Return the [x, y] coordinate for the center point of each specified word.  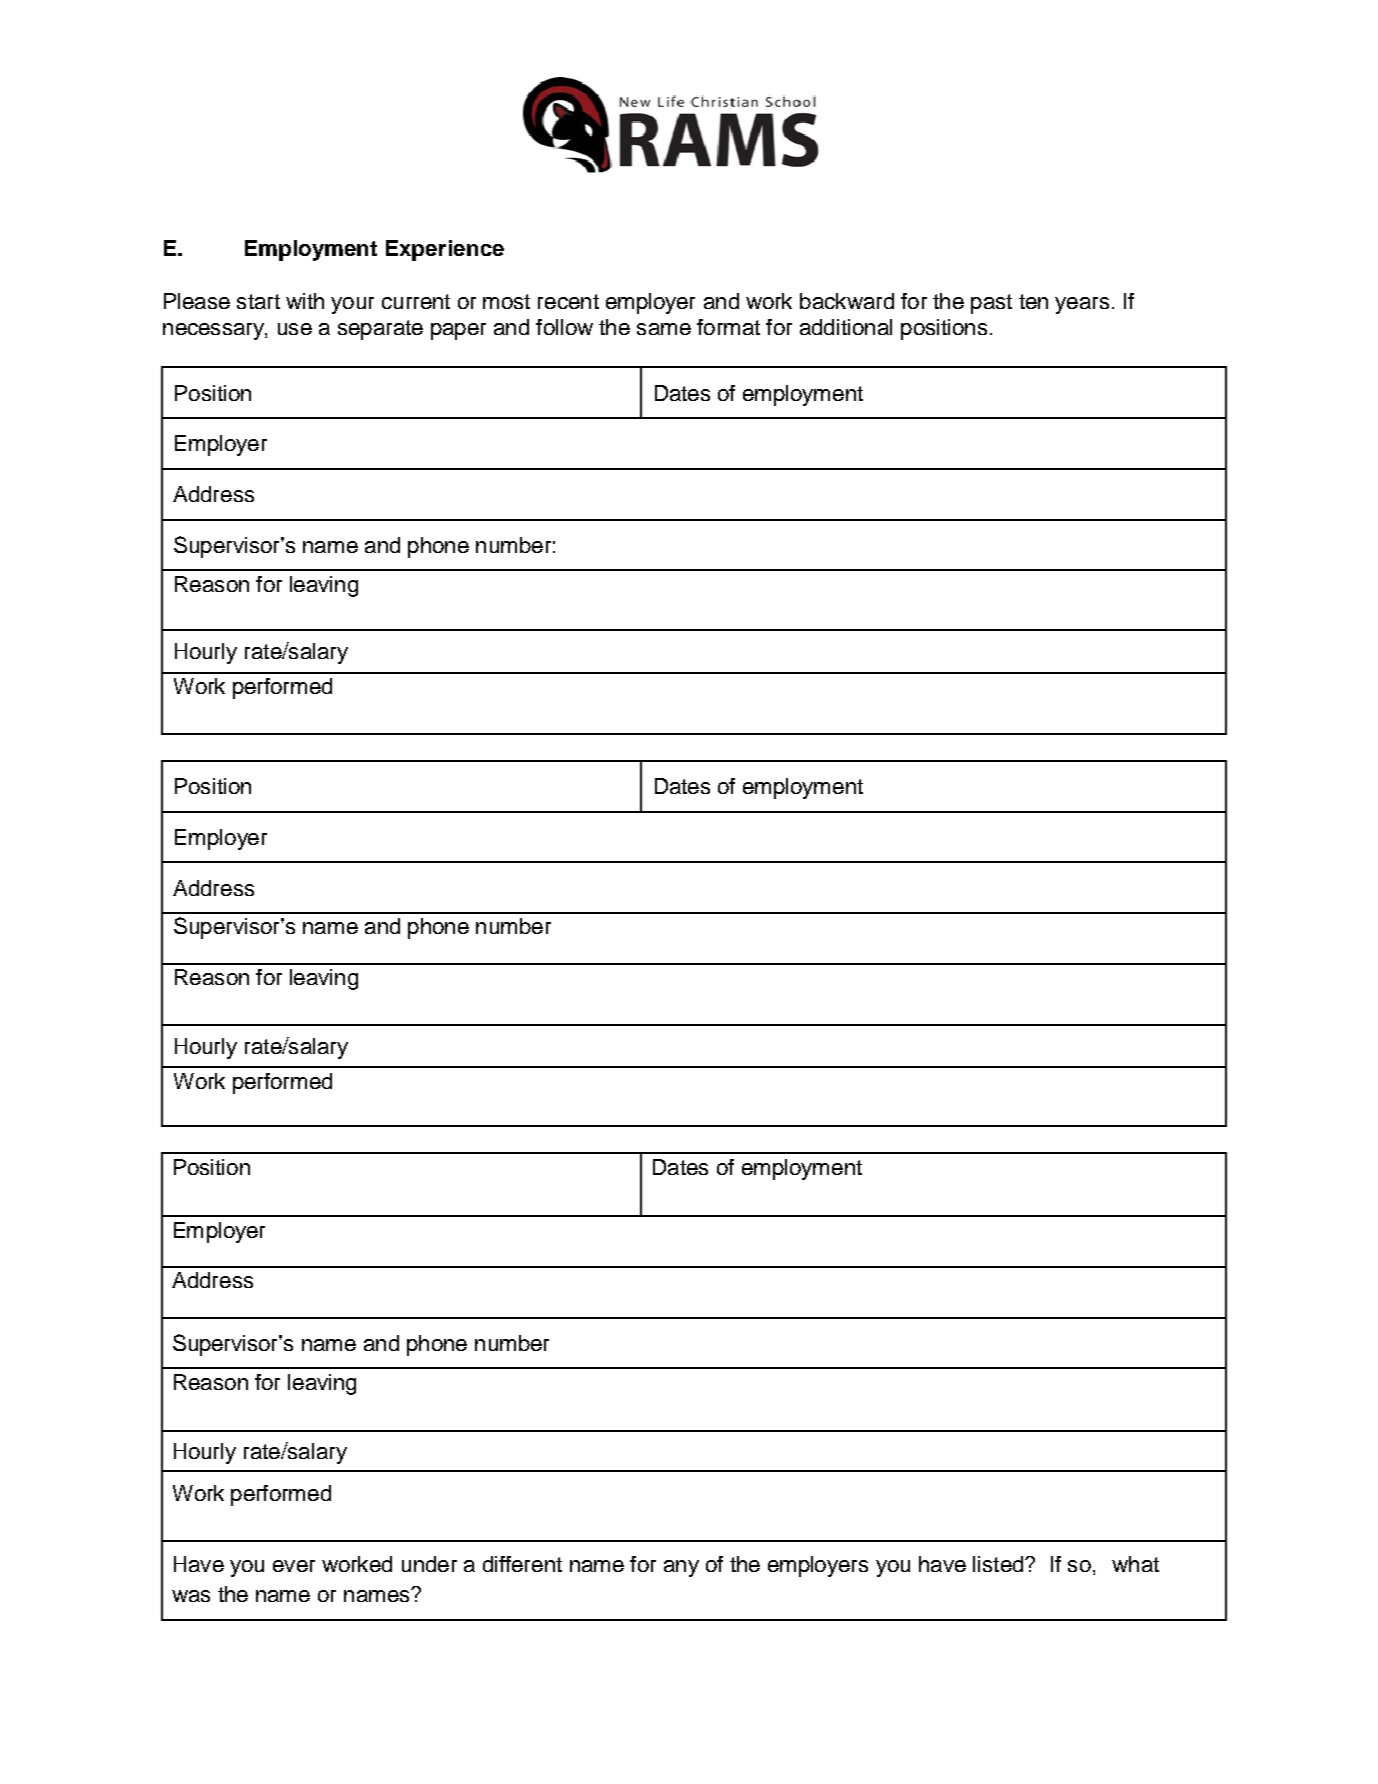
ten [1033, 301]
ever [294, 1566]
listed [999, 1564]
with [305, 301]
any [681, 1568]
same [664, 329]
